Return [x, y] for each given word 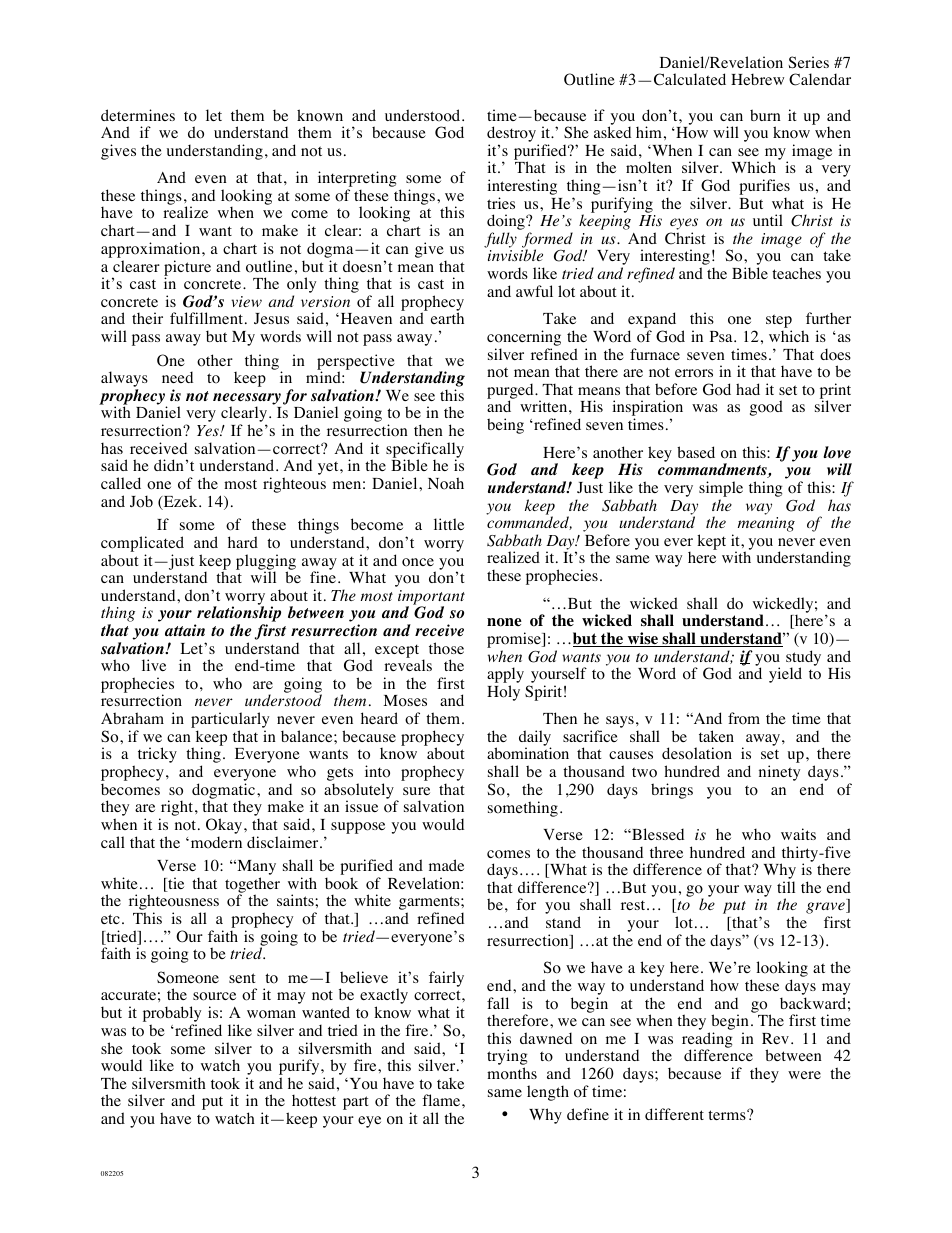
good [766, 408]
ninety [779, 773]
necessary [247, 400]
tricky [157, 755]
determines [138, 115]
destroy [513, 135]
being [505, 426]
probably [172, 1015]
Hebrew [757, 79]
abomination [528, 753]
